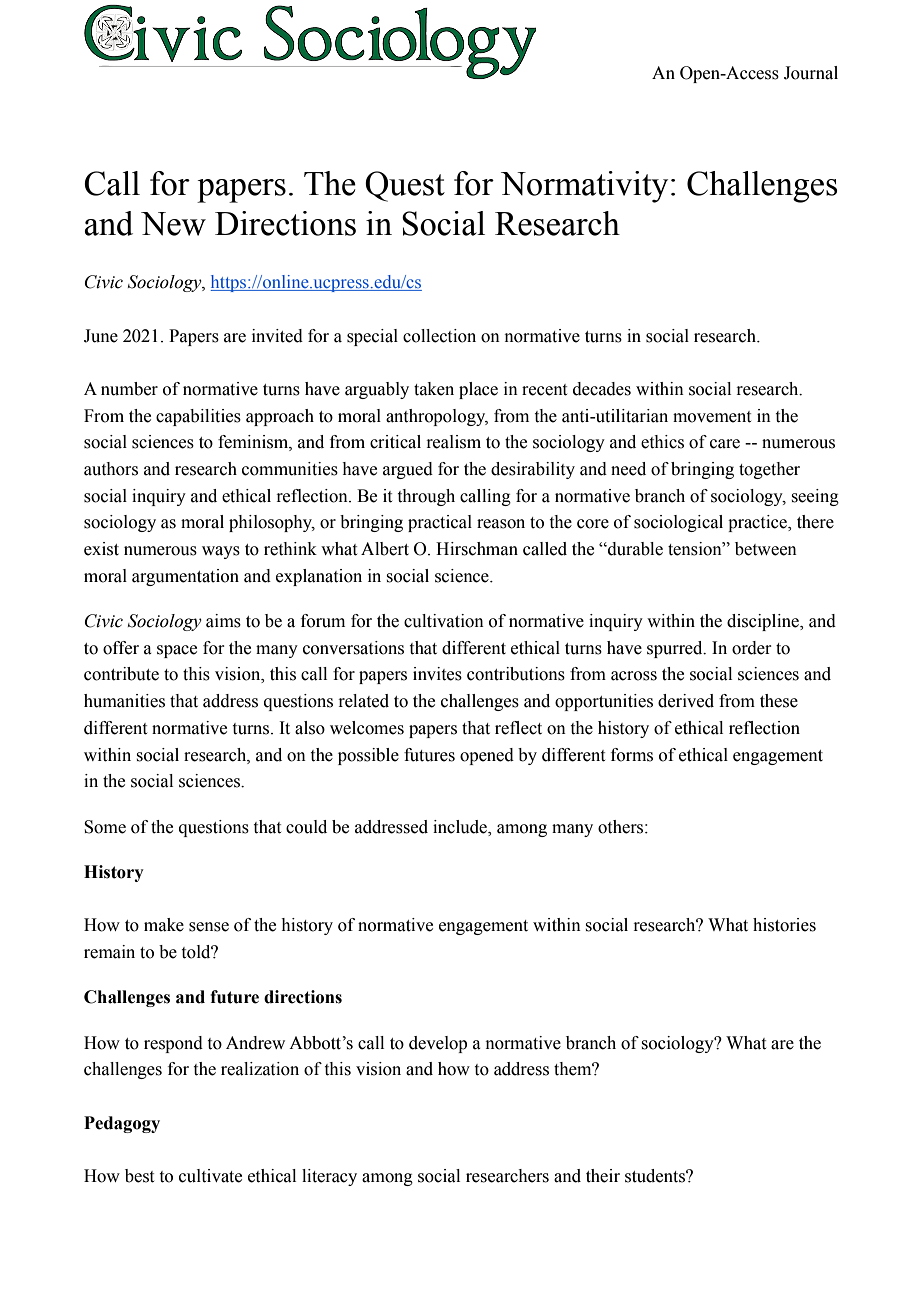 This document has width=924, height=1308. What do you see at coordinates (438, 1044) in the document?
I see `develop` at bounding box center [438, 1044].
